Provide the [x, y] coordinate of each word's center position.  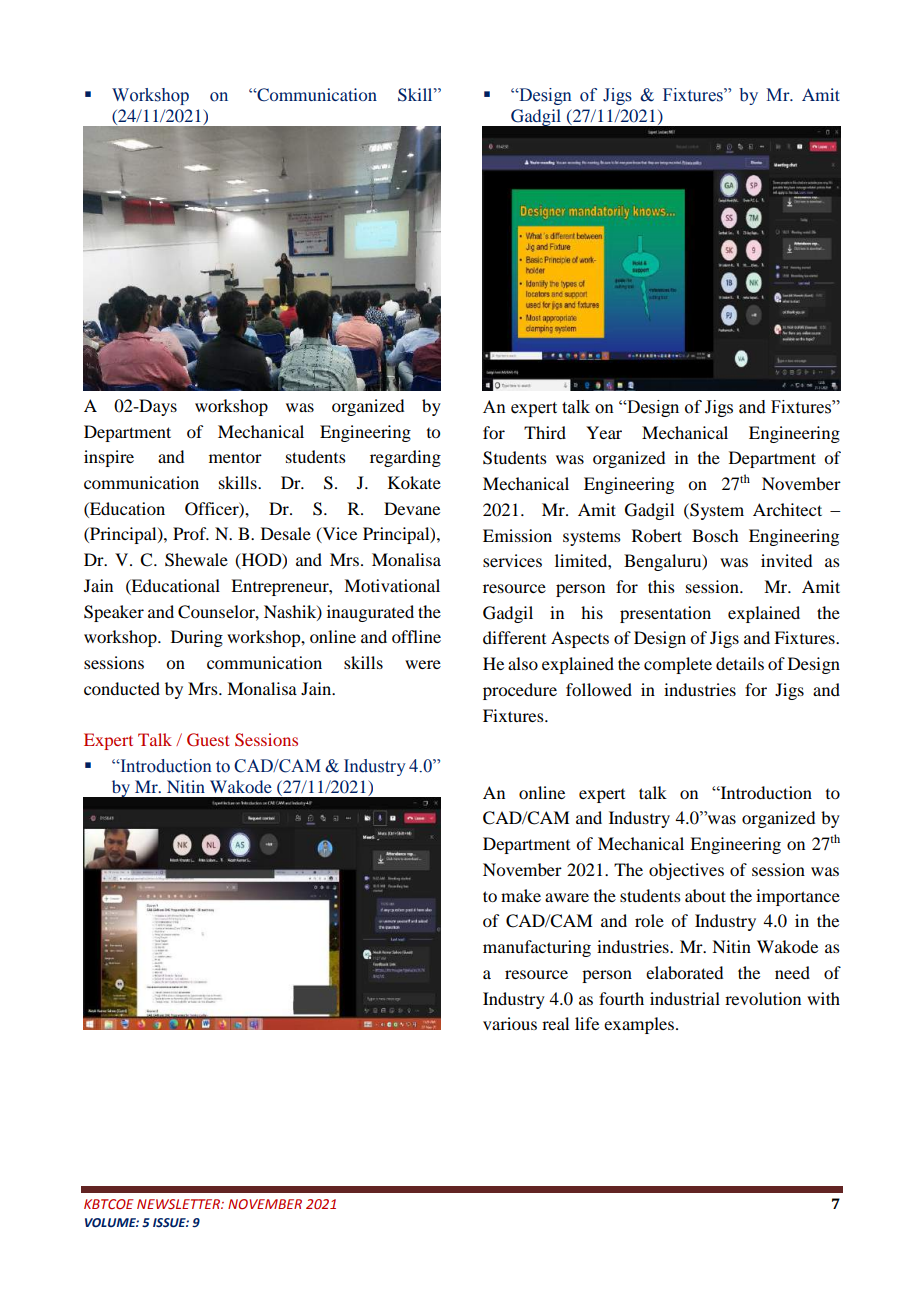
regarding [405, 458]
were [423, 664]
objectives [686, 871]
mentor [235, 458]
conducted [122, 688]
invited [786, 560]
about [705, 895]
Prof [191, 533]
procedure [520, 691]
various [510, 1023]
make [521, 895]
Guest [208, 740]
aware [567, 897]
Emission [517, 535]
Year [604, 432]
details [740, 663]
